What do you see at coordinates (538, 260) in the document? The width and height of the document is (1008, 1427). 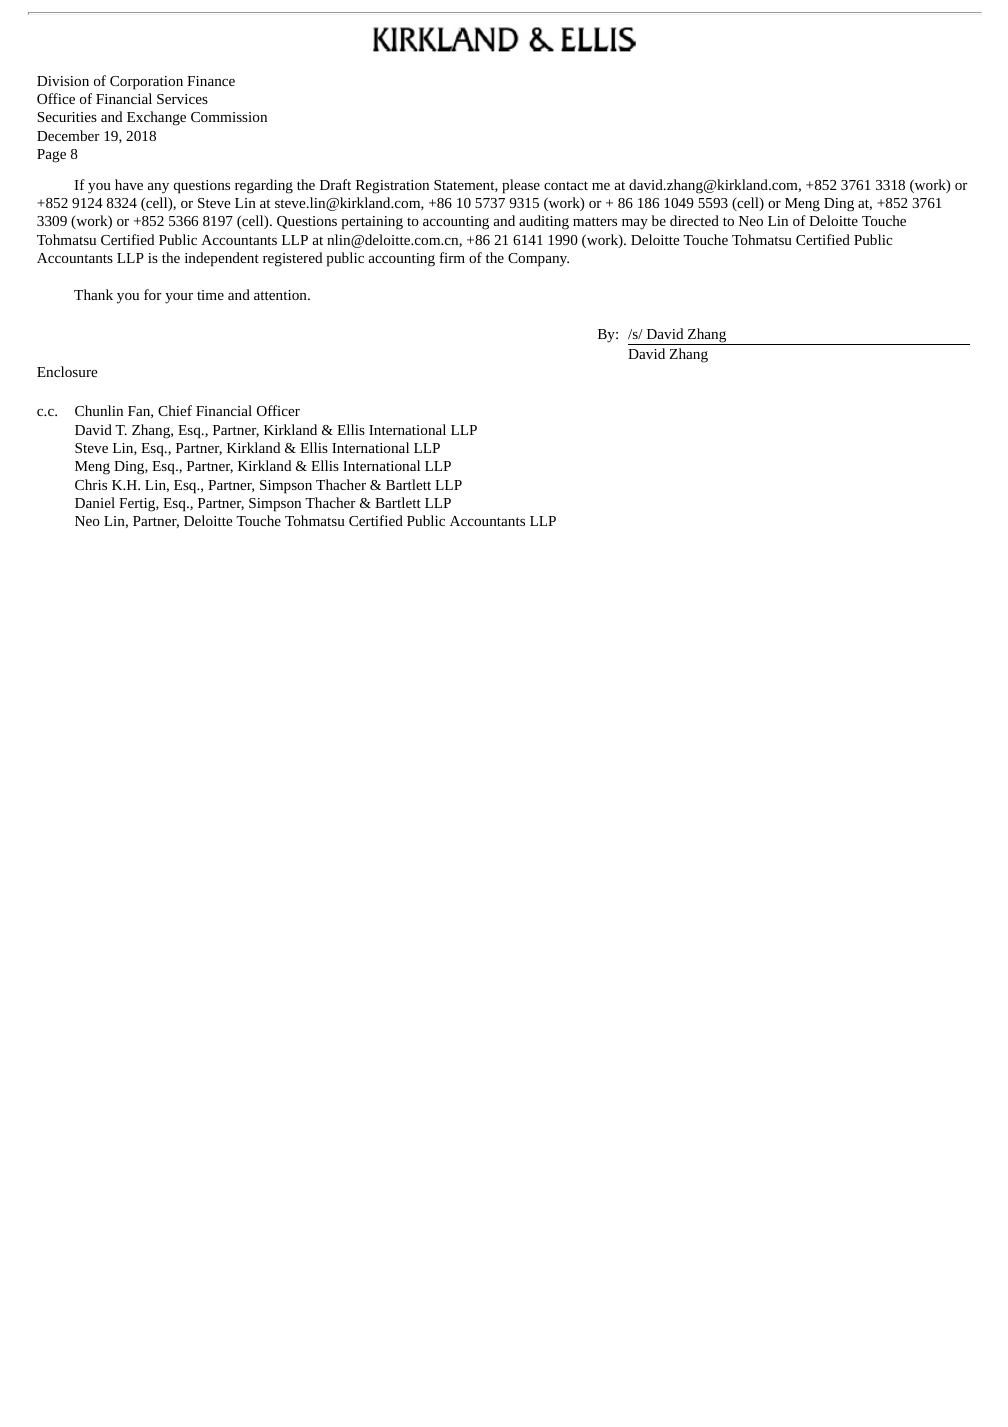 I see `Company` at bounding box center [538, 260].
